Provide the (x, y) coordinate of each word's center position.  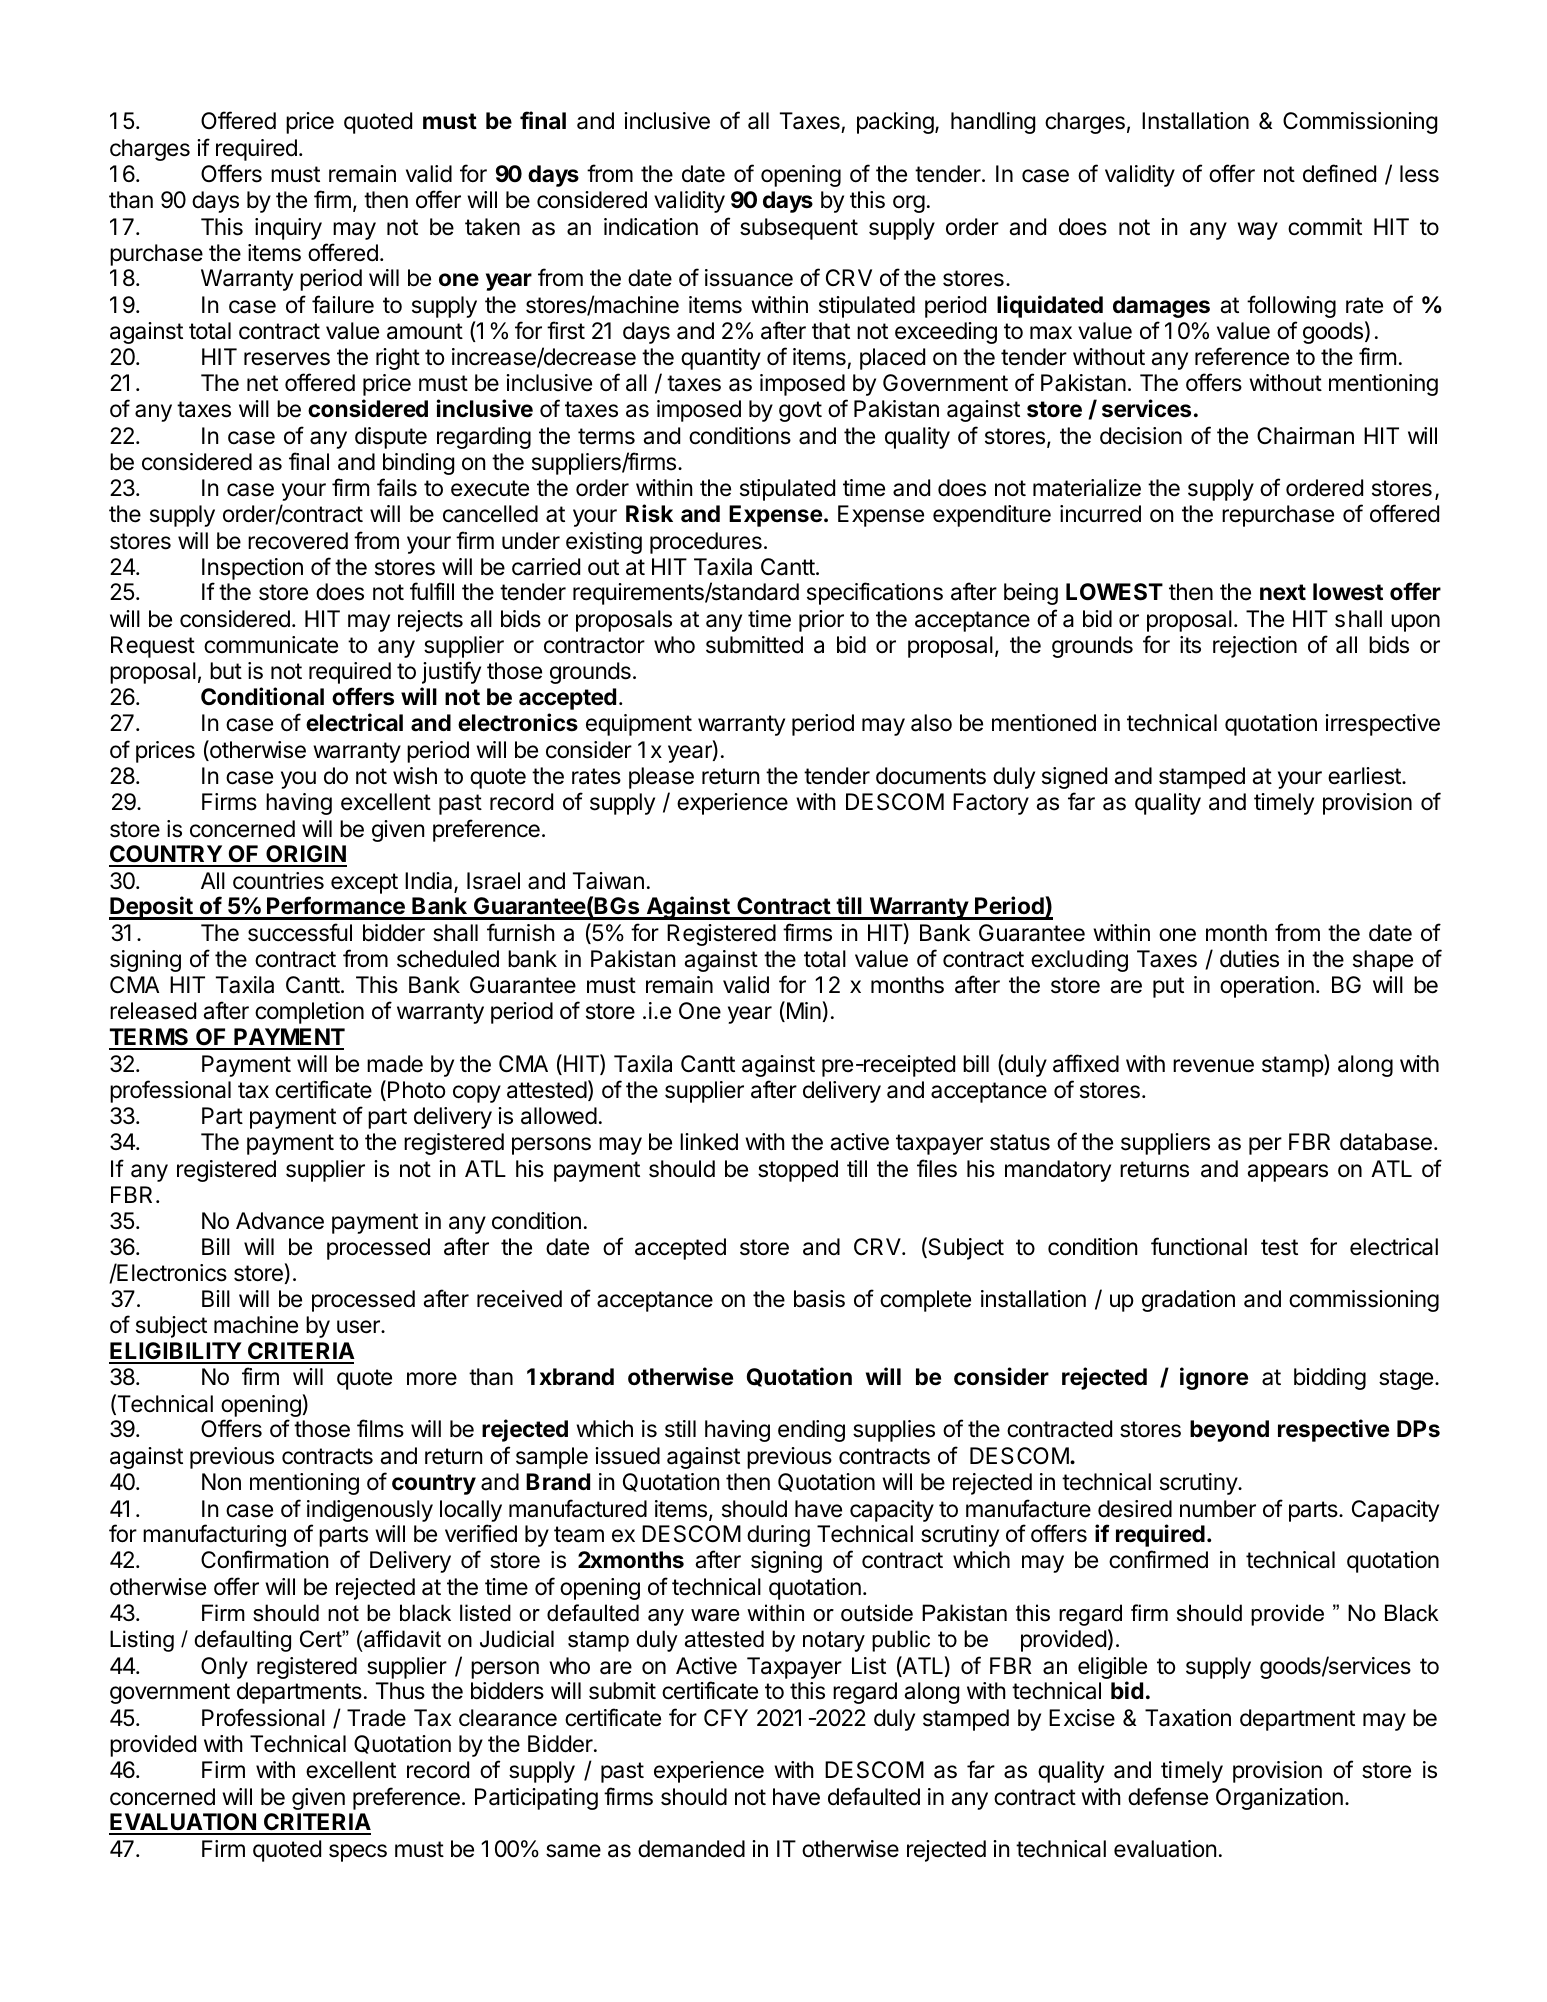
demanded (691, 1849)
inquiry (288, 229)
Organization (1279, 1799)
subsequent (799, 229)
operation (1267, 987)
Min (802, 1011)
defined (1339, 173)
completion (309, 1013)
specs (358, 1853)
